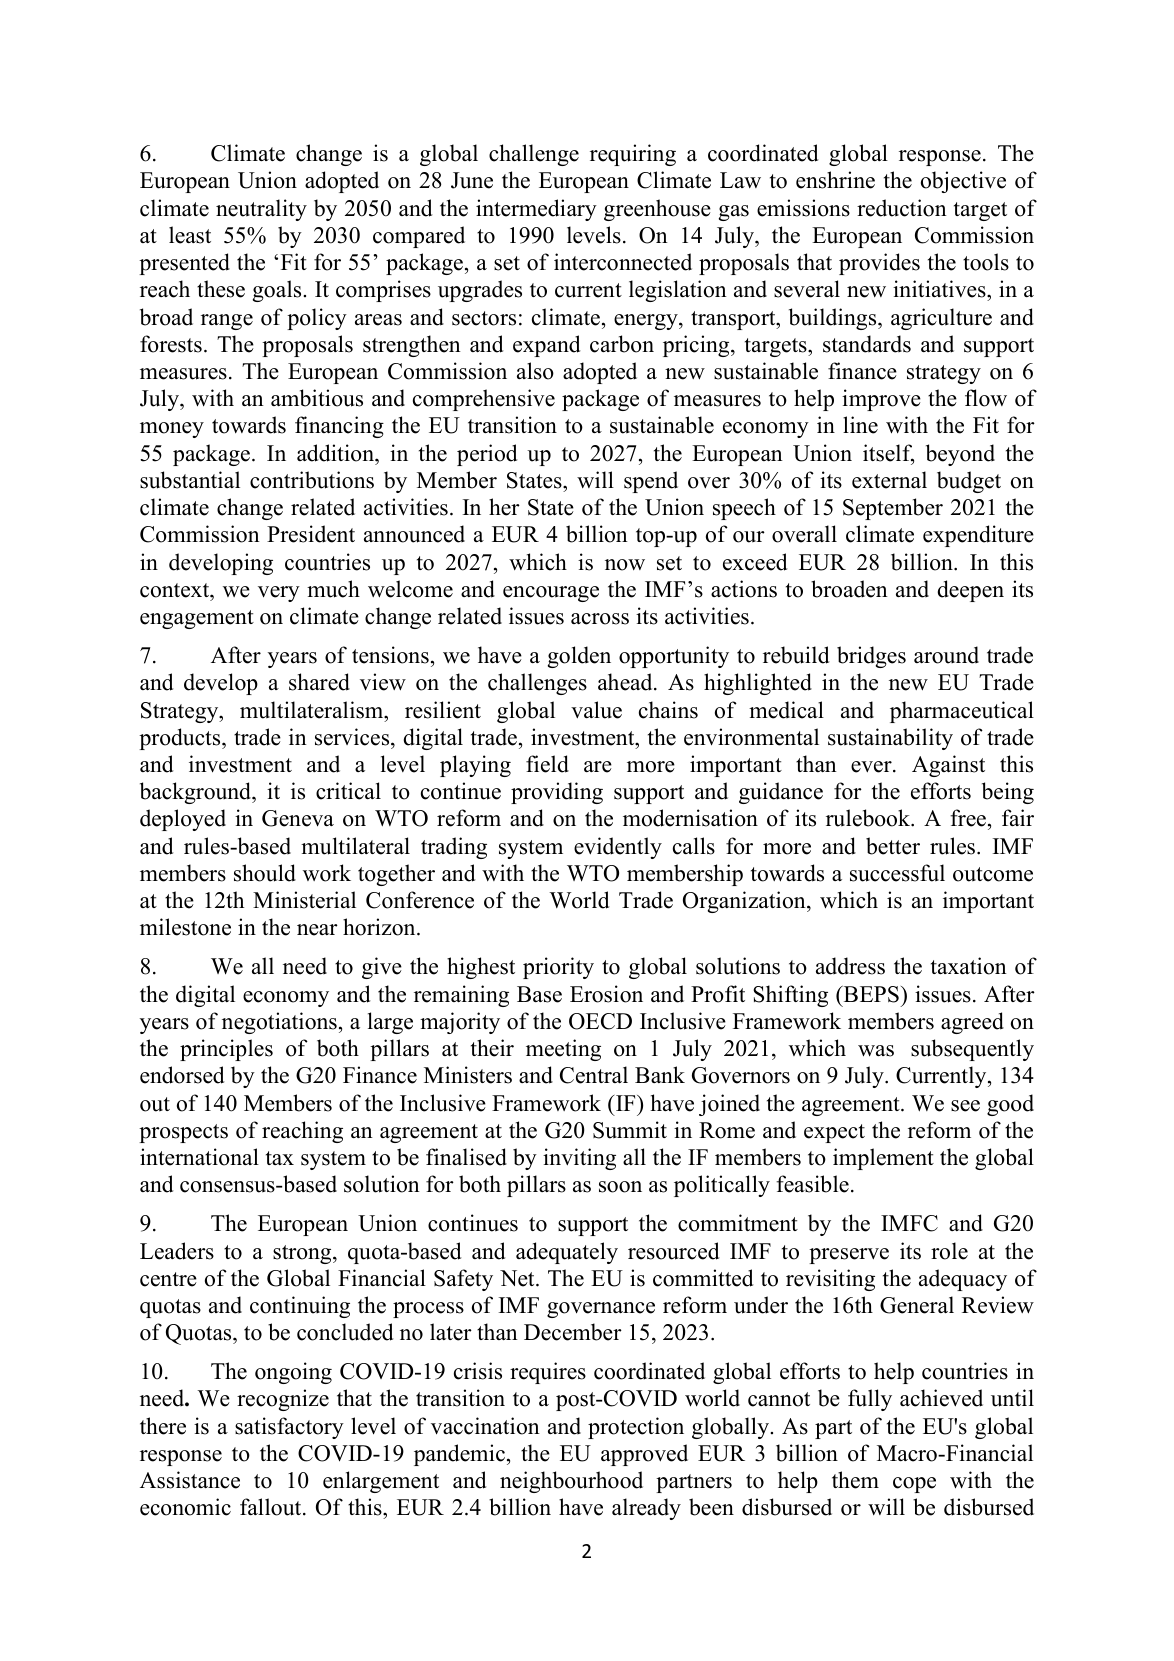 This screenshot has height=1661, width=1174. What do you see at coordinates (902, 208) in the screenshot?
I see `reduction` at bounding box center [902, 208].
